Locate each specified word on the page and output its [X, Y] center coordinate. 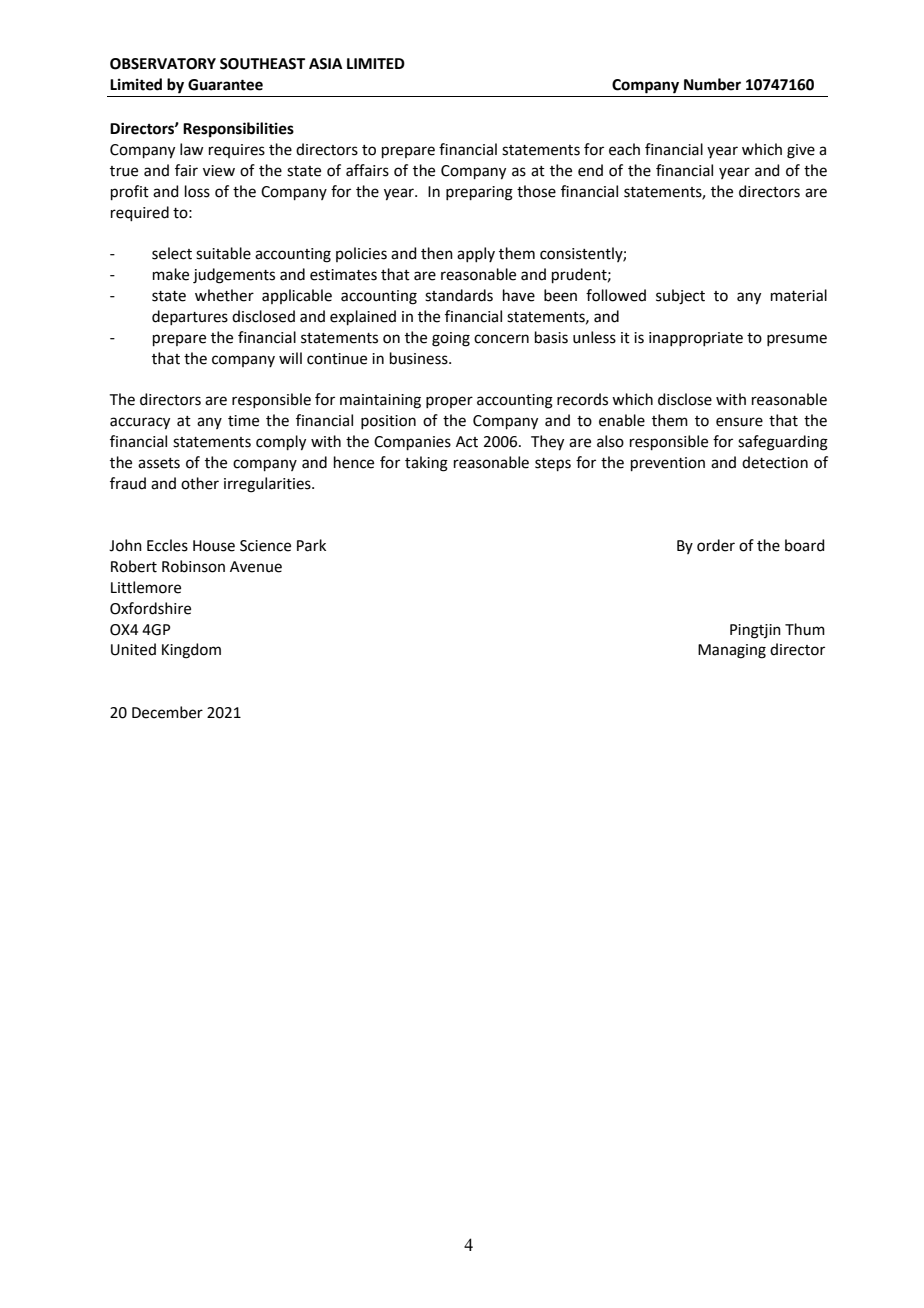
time [243, 421]
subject [680, 297]
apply [476, 254]
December [167, 712]
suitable [223, 253]
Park [311, 545]
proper [449, 402]
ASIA [326, 64]
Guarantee [225, 85]
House [214, 546]
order [716, 545]
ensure [739, 422]
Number [712, 84]
